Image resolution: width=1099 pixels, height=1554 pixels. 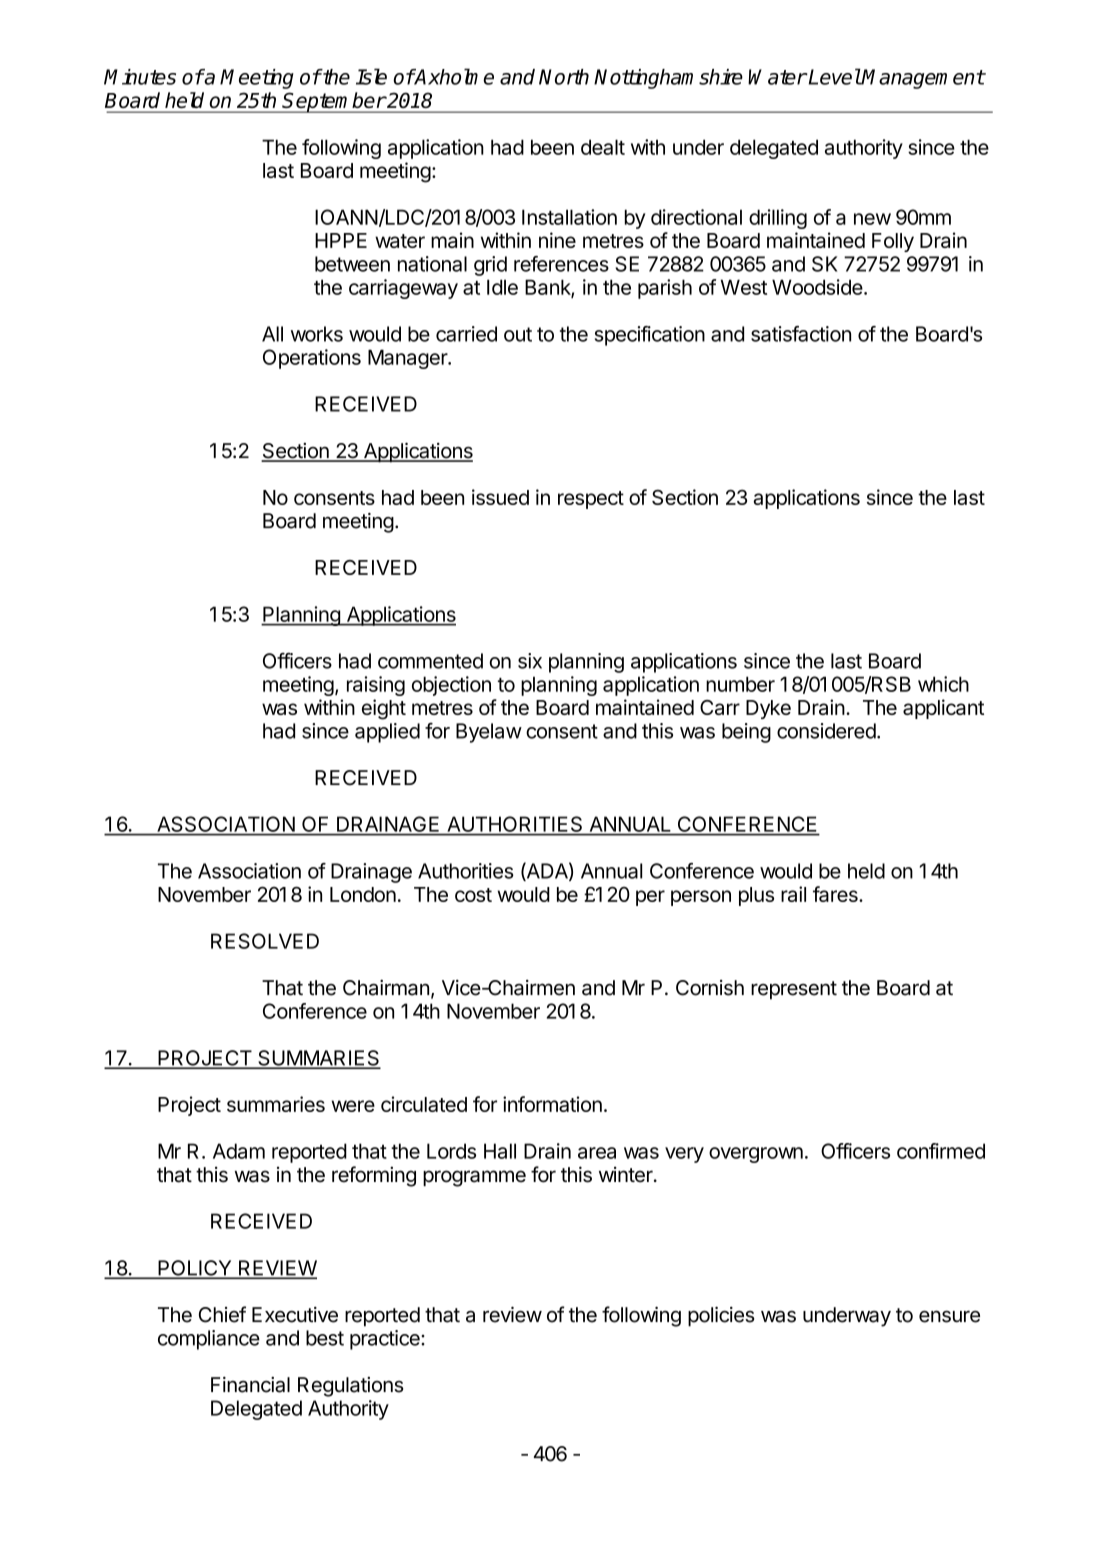 What do you see at coordinates (591, 500) in the image?
I see `respect` at bounding box center [591, 500].
